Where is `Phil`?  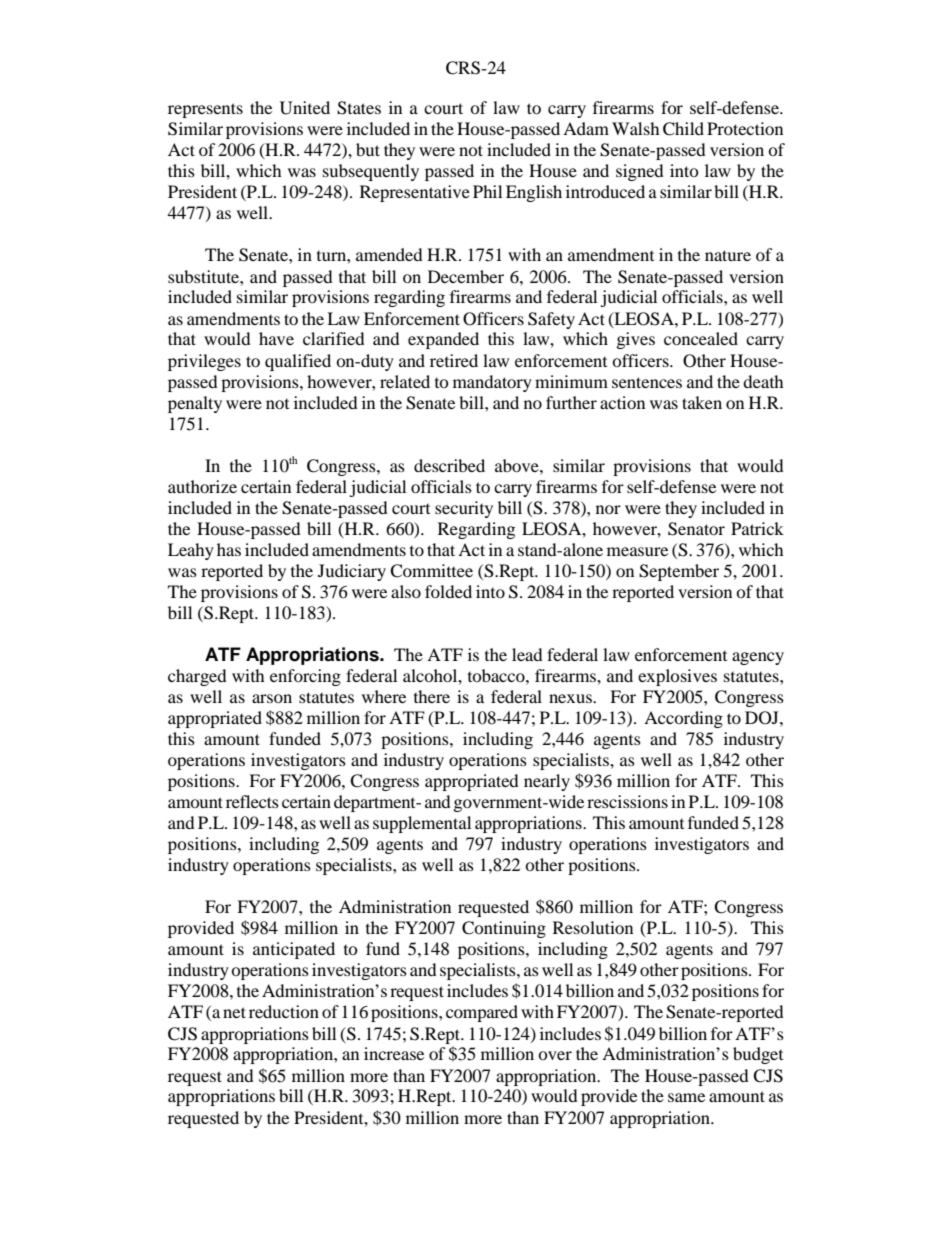
Phil is located at coordinates (487, 191).
